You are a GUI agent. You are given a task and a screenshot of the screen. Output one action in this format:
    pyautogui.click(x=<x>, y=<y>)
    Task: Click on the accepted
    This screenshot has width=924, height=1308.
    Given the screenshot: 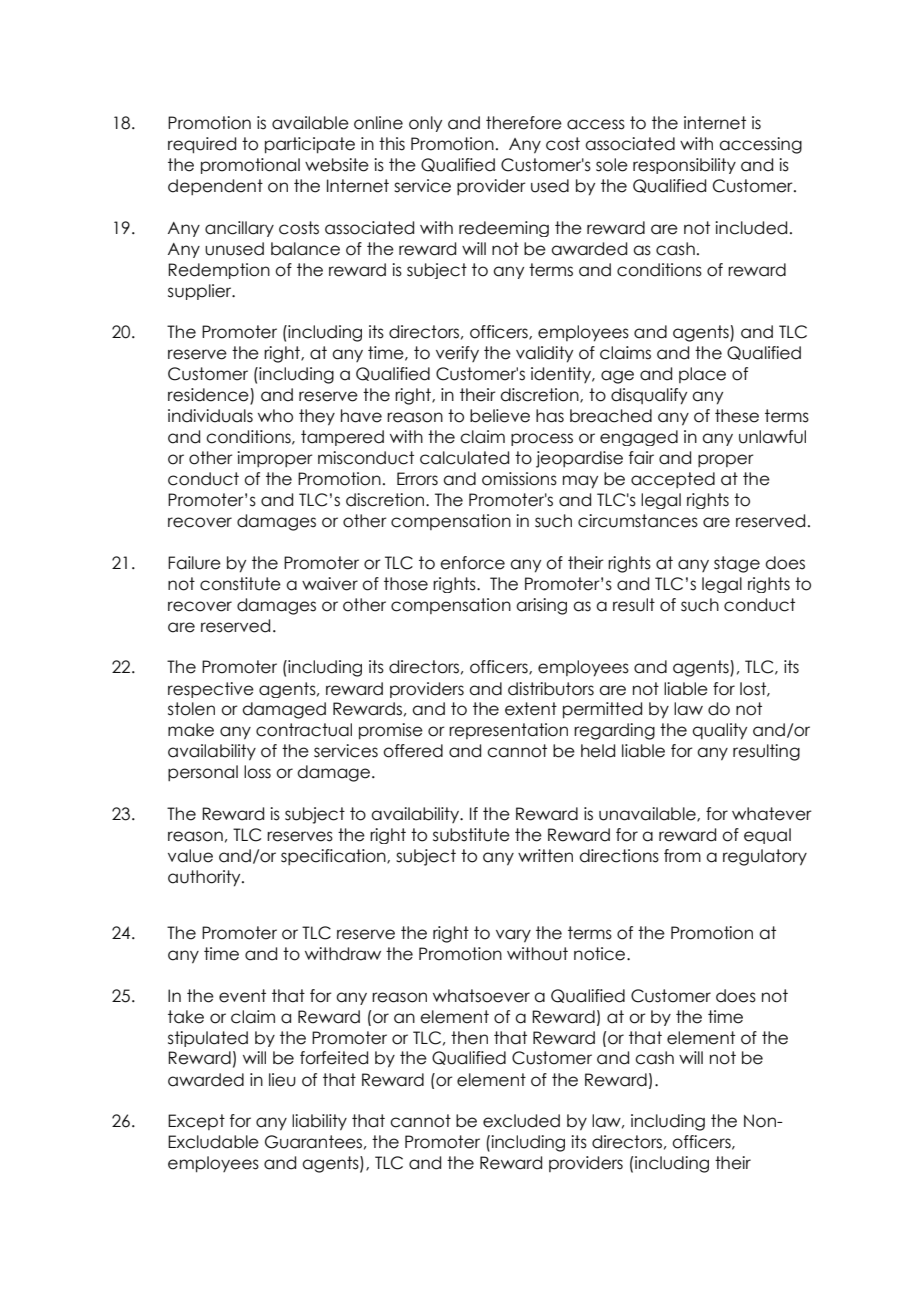 What is the action you would take?
    pyautogui.click(x=673, y=480)
